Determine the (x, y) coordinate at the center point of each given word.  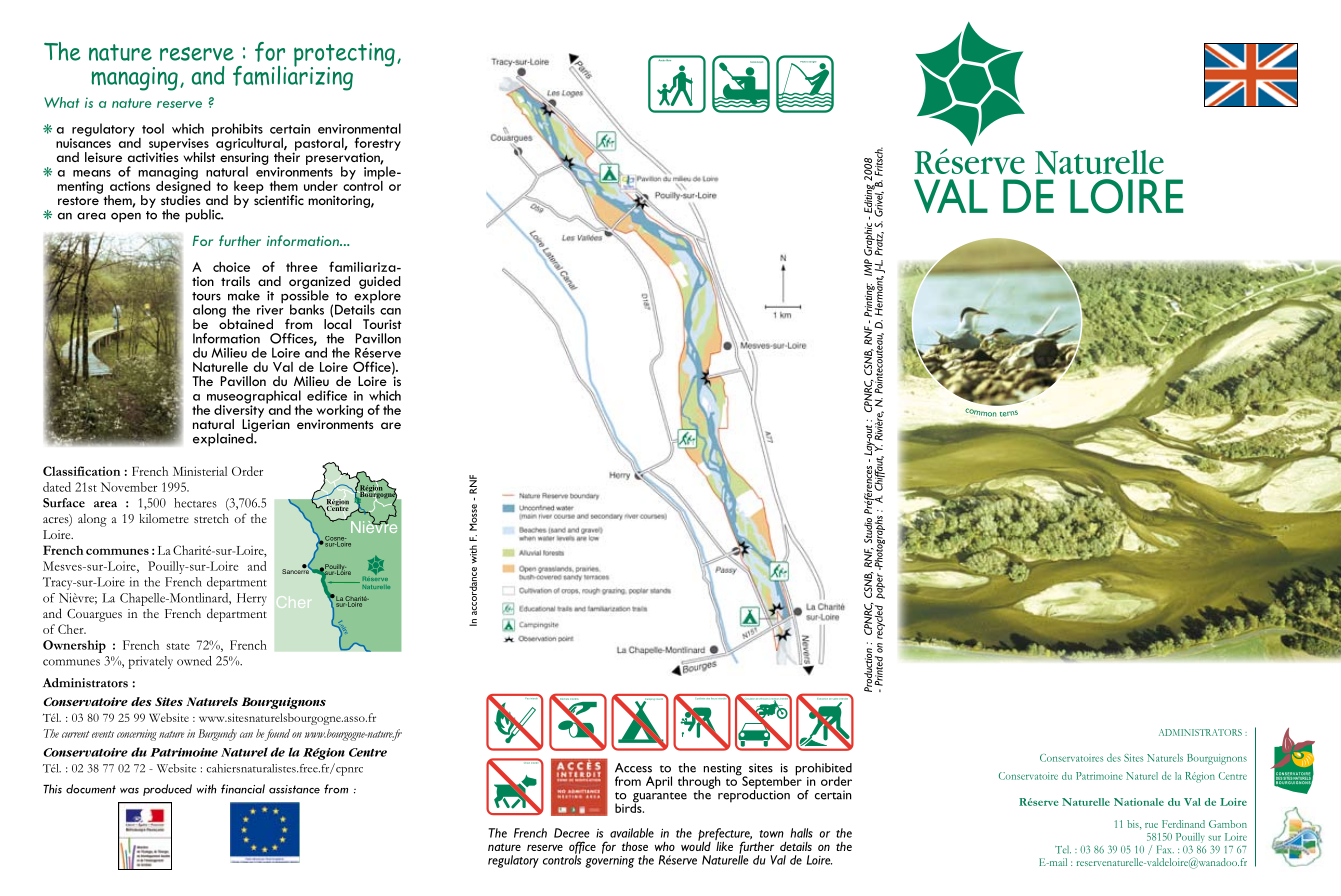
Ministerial (200, 471)
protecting (344, 56)
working (339, 412)
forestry (377, 145)
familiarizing (293, 77)
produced (167, 790)
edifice (327, 395)
